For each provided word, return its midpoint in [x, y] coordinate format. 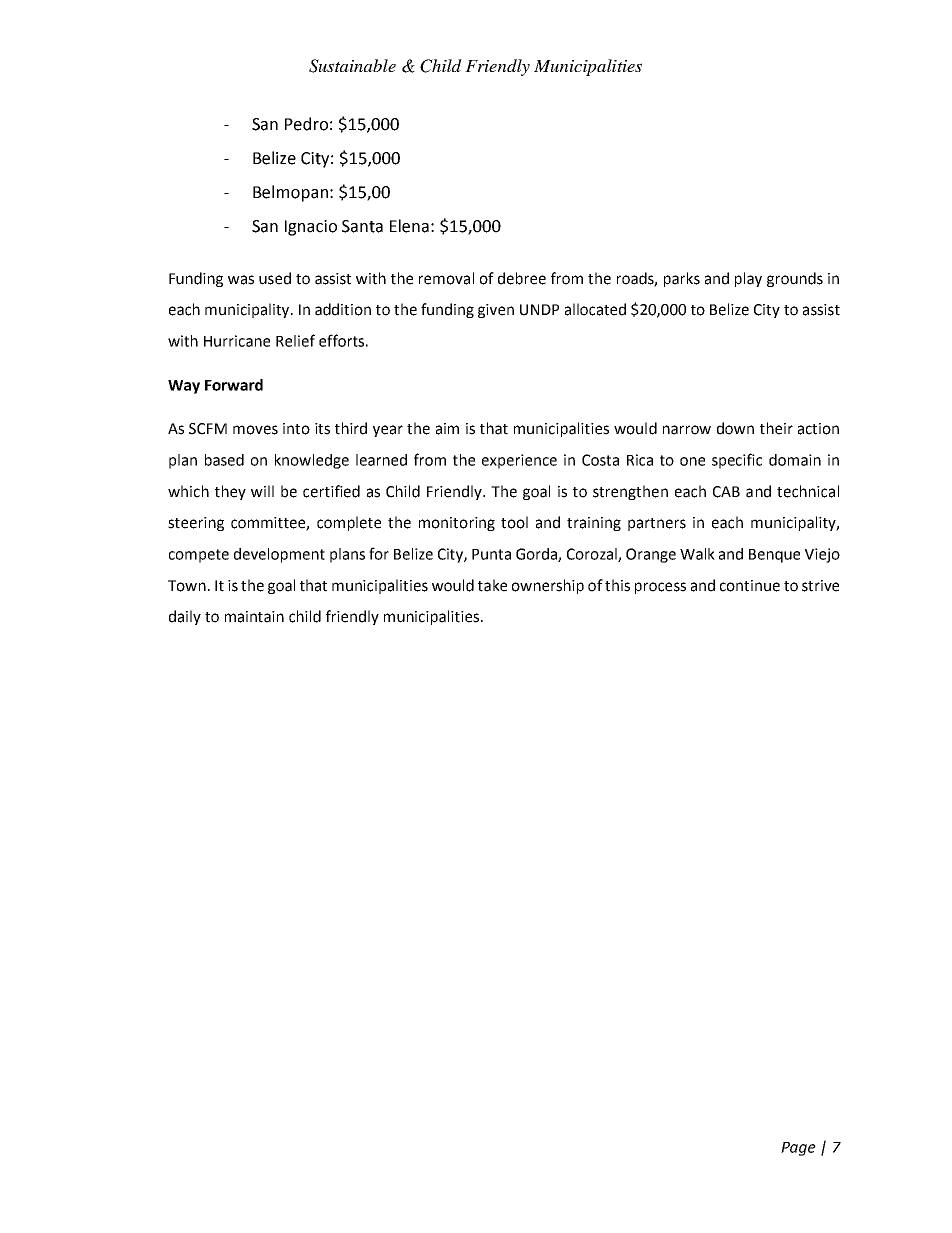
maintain [254, 617]
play [748, 279]
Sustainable [352, 66]
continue [750, 586]
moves [255, 430]
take [492, 585]
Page [798, 1149]
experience [519, 461]
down [735, 428]
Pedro [306, 124]
